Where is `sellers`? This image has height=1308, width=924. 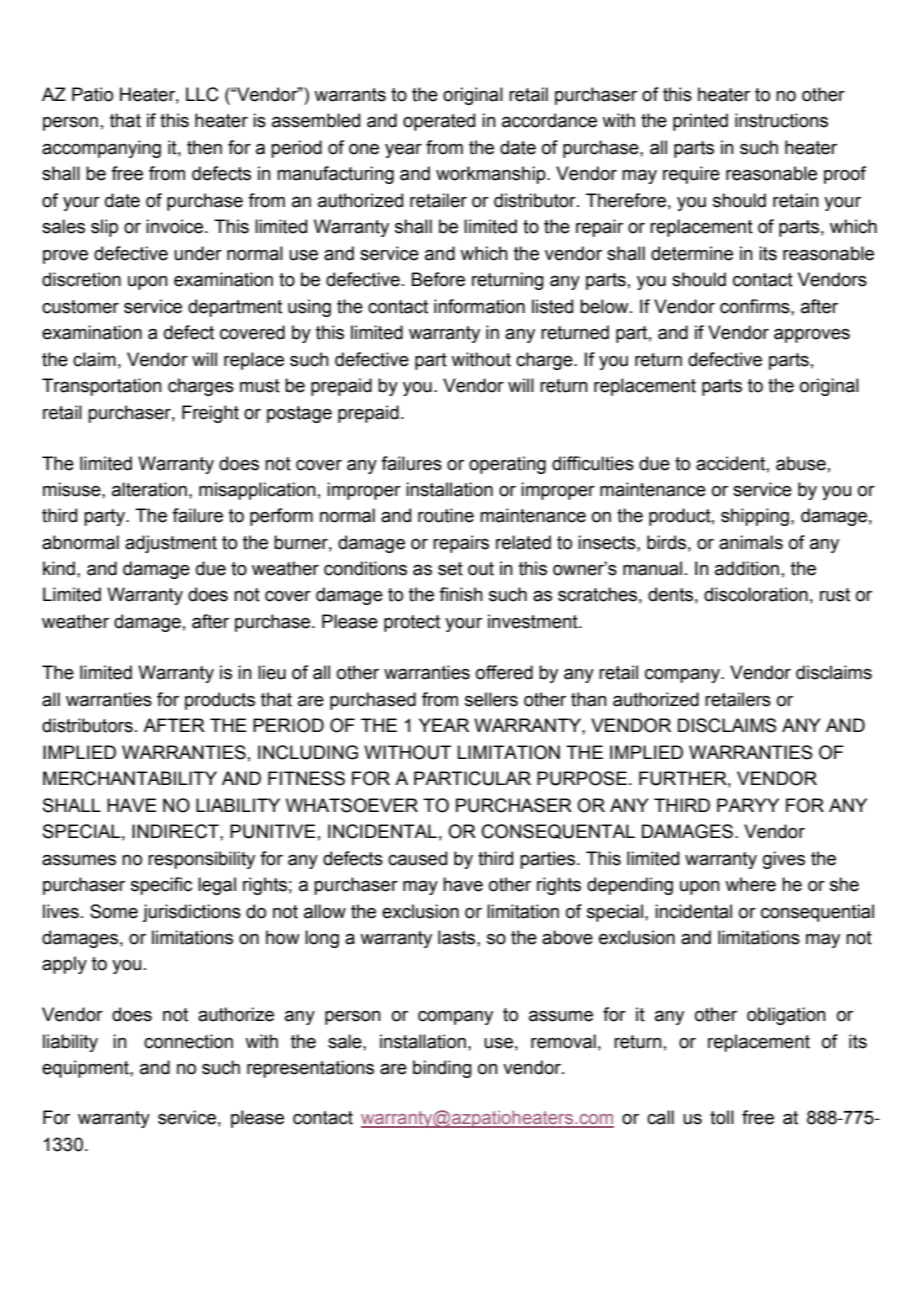 sellers is located at coordinates (491, 699).
